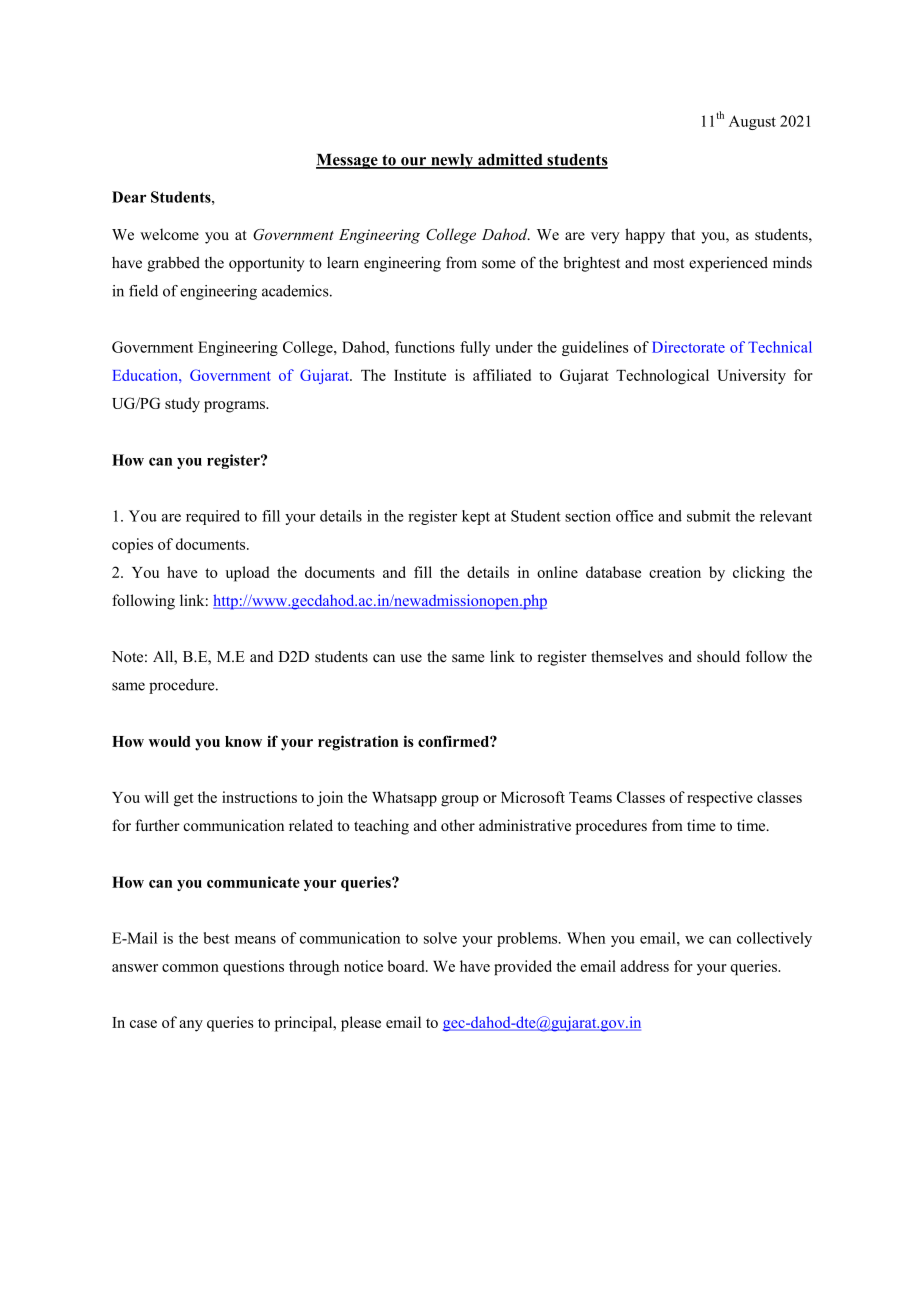 Image resolution: width=924 pixels, height=1308 pixels. Describe the element at coordinates (191, 1026) in the screenshot. I see `any` at that location.
